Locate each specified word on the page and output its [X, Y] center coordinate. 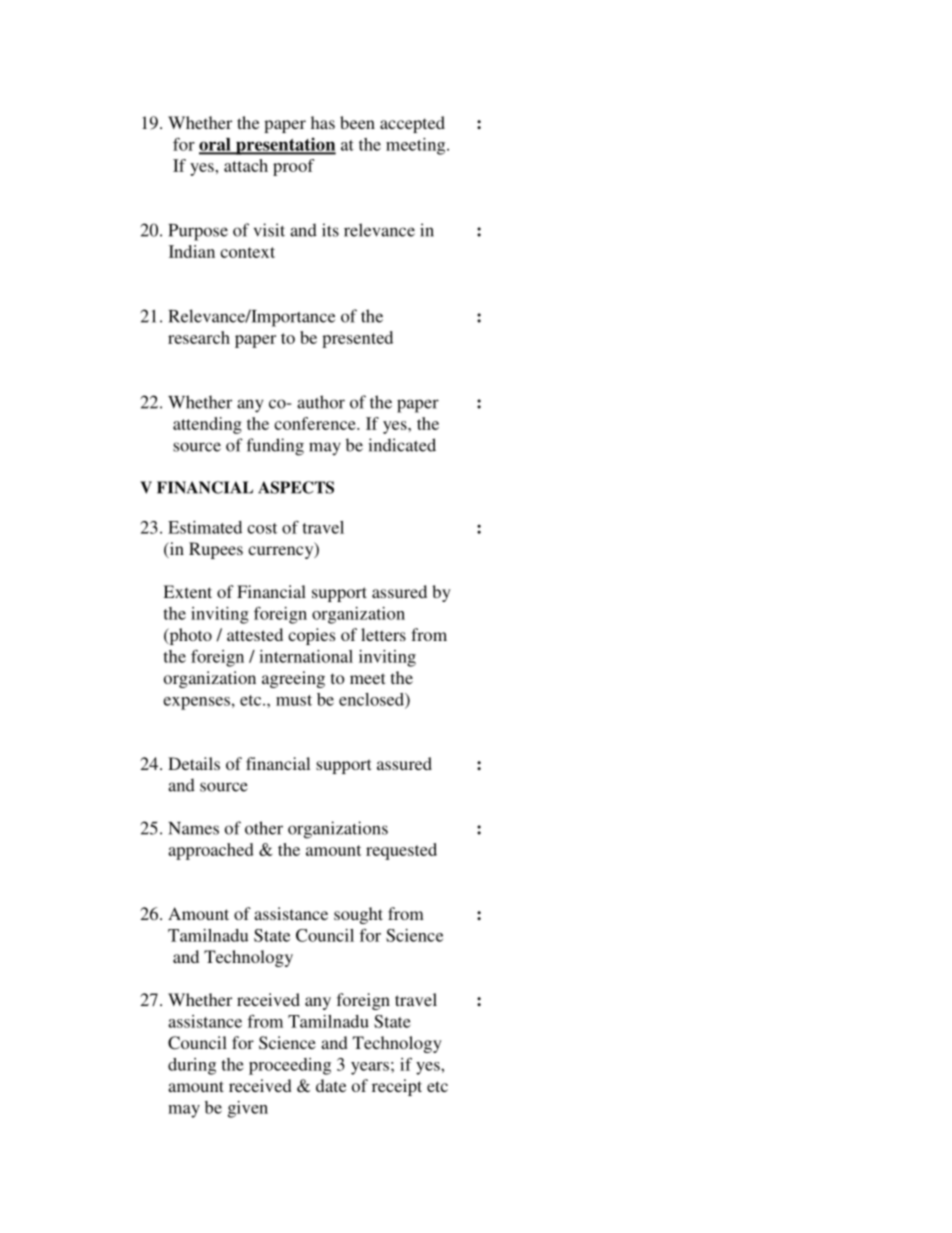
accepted [412, 124]
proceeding [290, 1066]
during [192, 1066]
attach [246, 165]
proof [294, 167]
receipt [397, 1087]
